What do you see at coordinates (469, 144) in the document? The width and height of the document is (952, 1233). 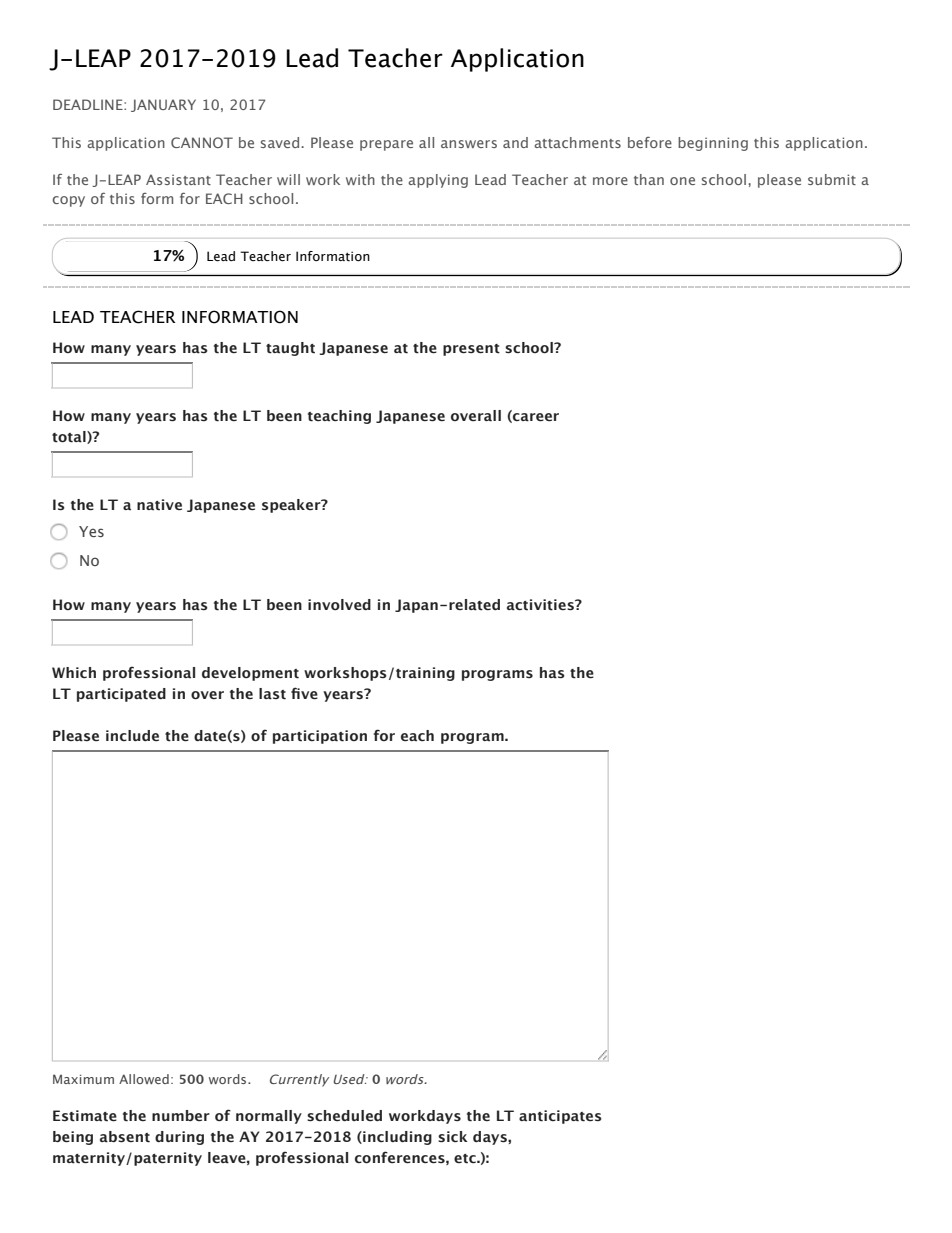 I see `answers` at bounding box center [469, 144].
